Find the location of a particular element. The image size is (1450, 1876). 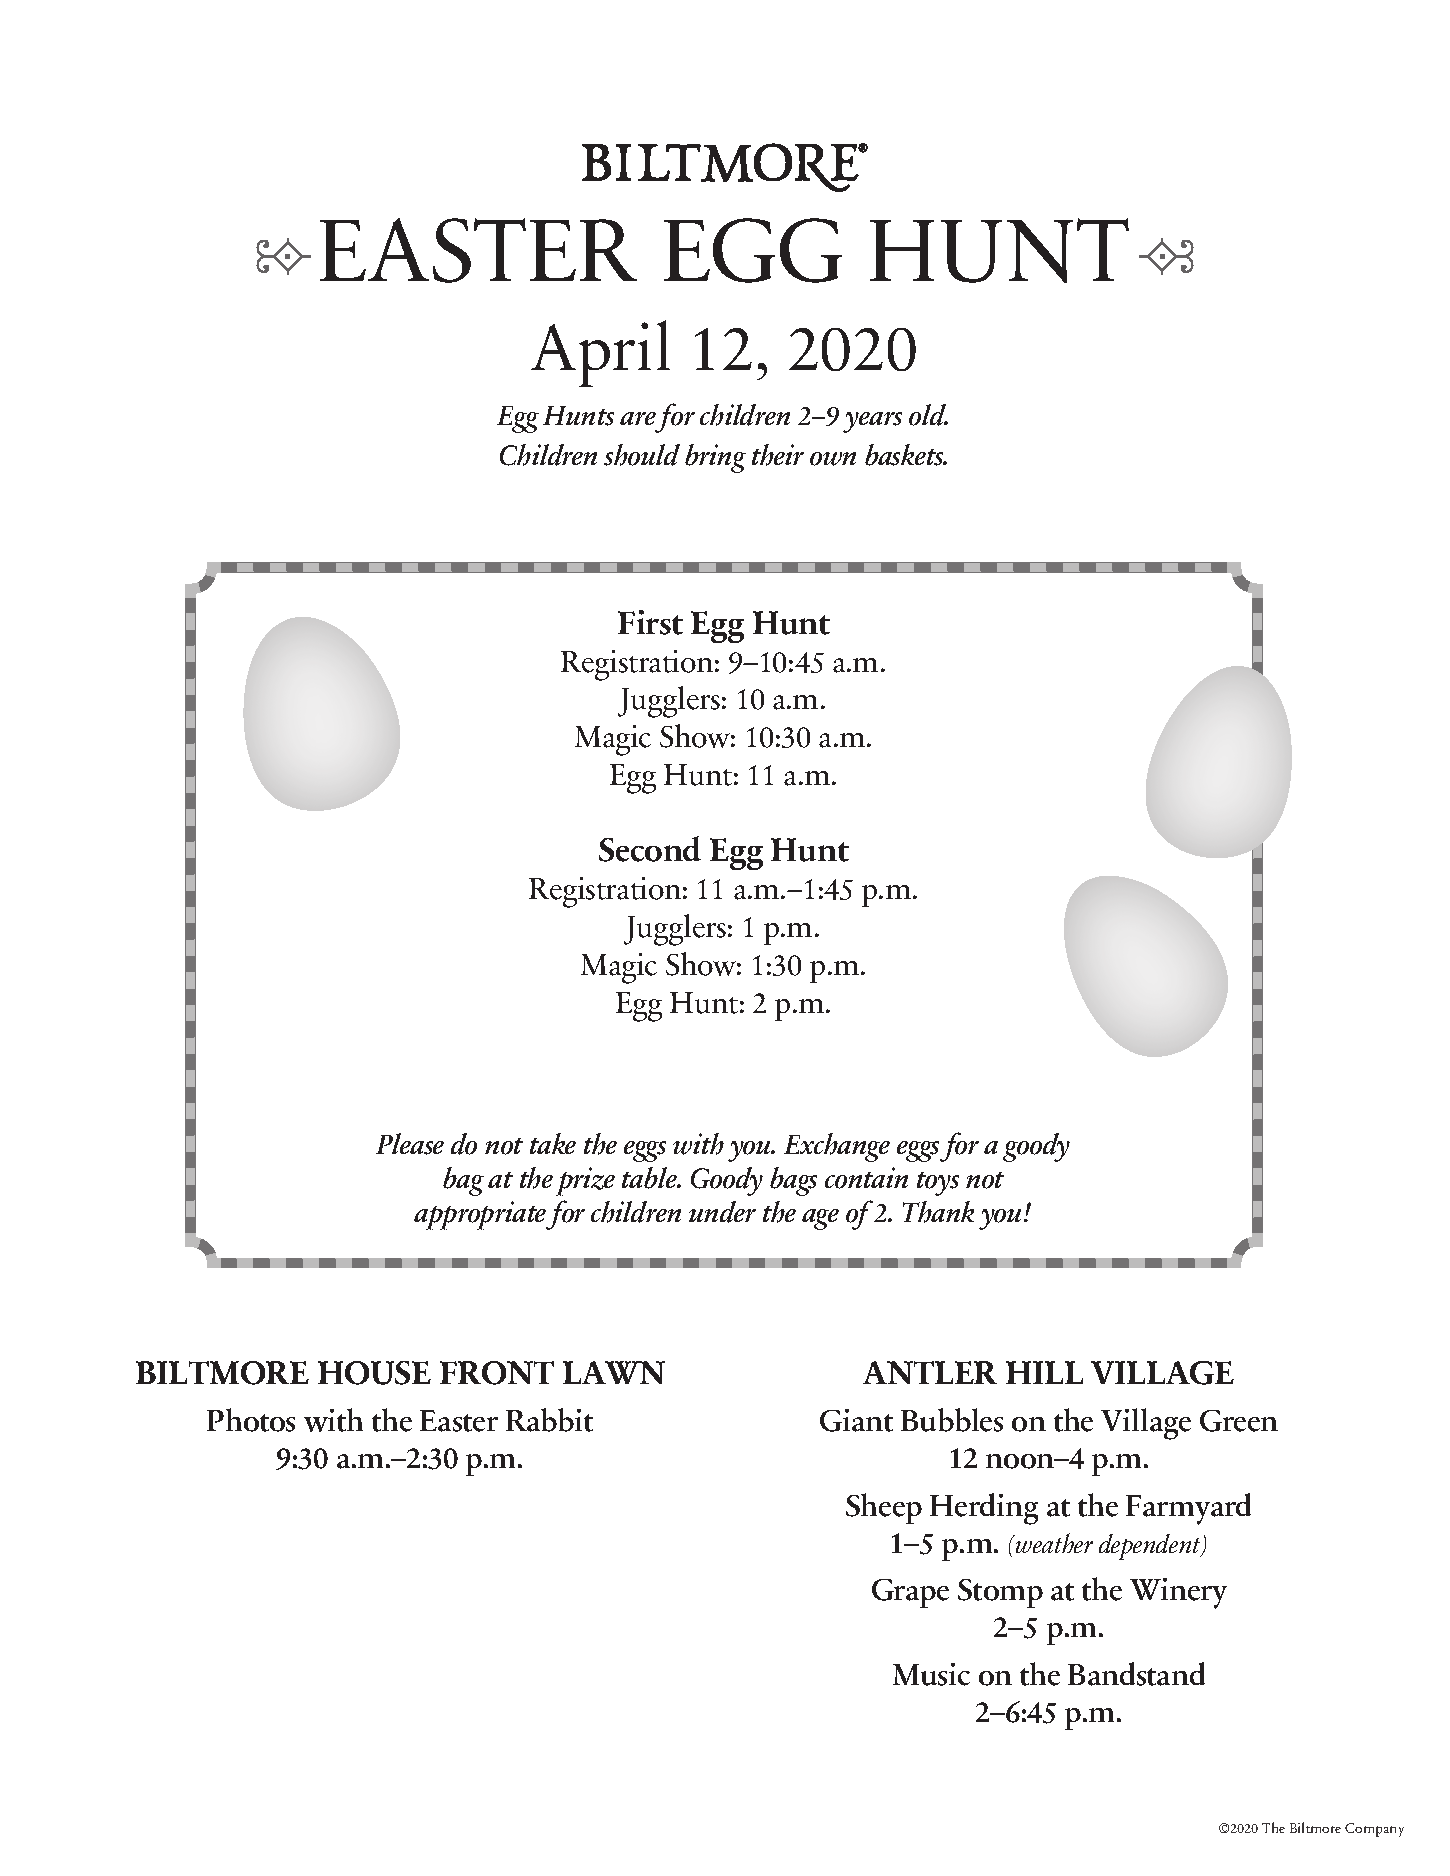

Second is located at coordinates (650, 849).
